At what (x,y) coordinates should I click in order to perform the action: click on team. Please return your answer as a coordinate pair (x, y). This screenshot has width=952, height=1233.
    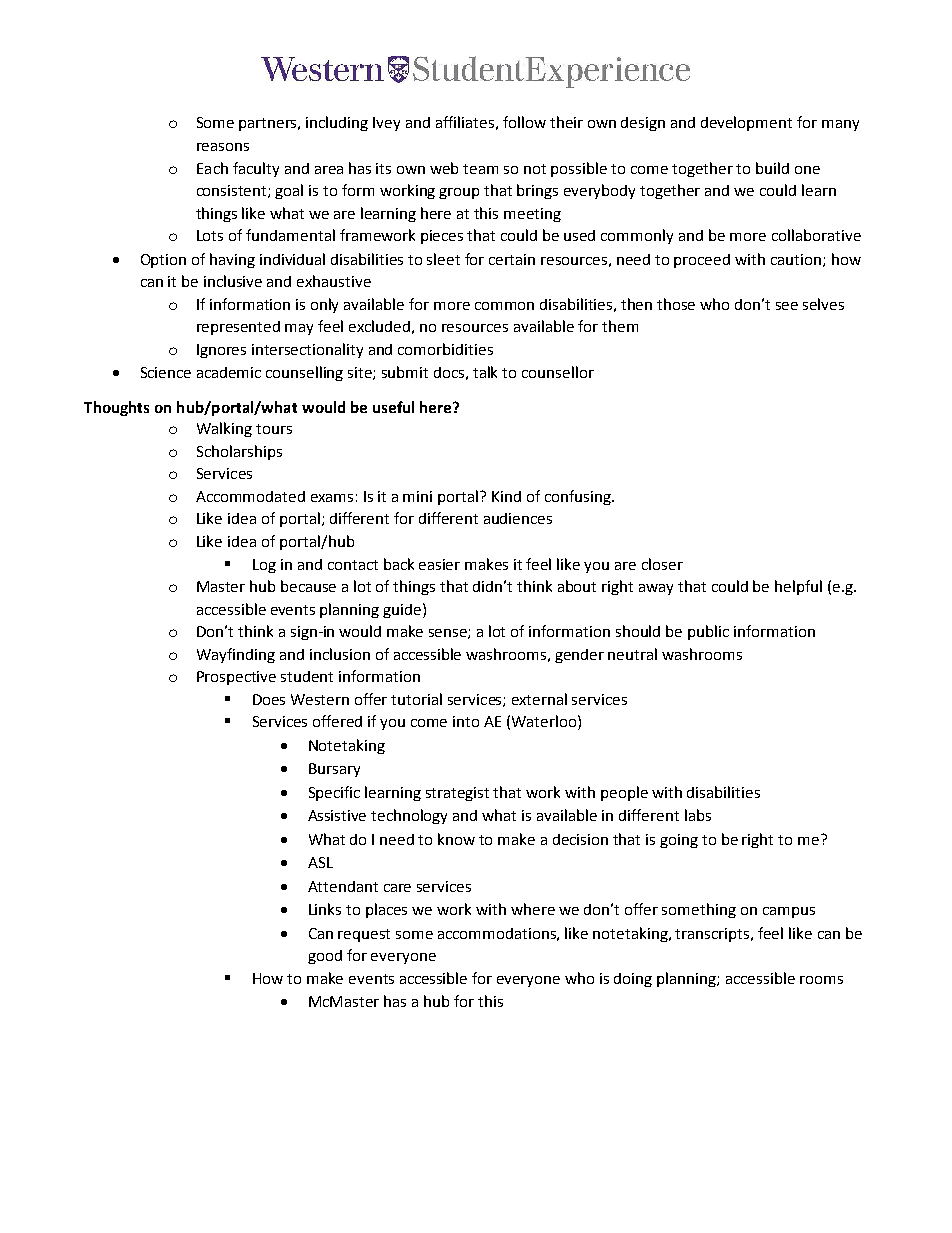
    Looking at the image, I should click on (480, 169).
